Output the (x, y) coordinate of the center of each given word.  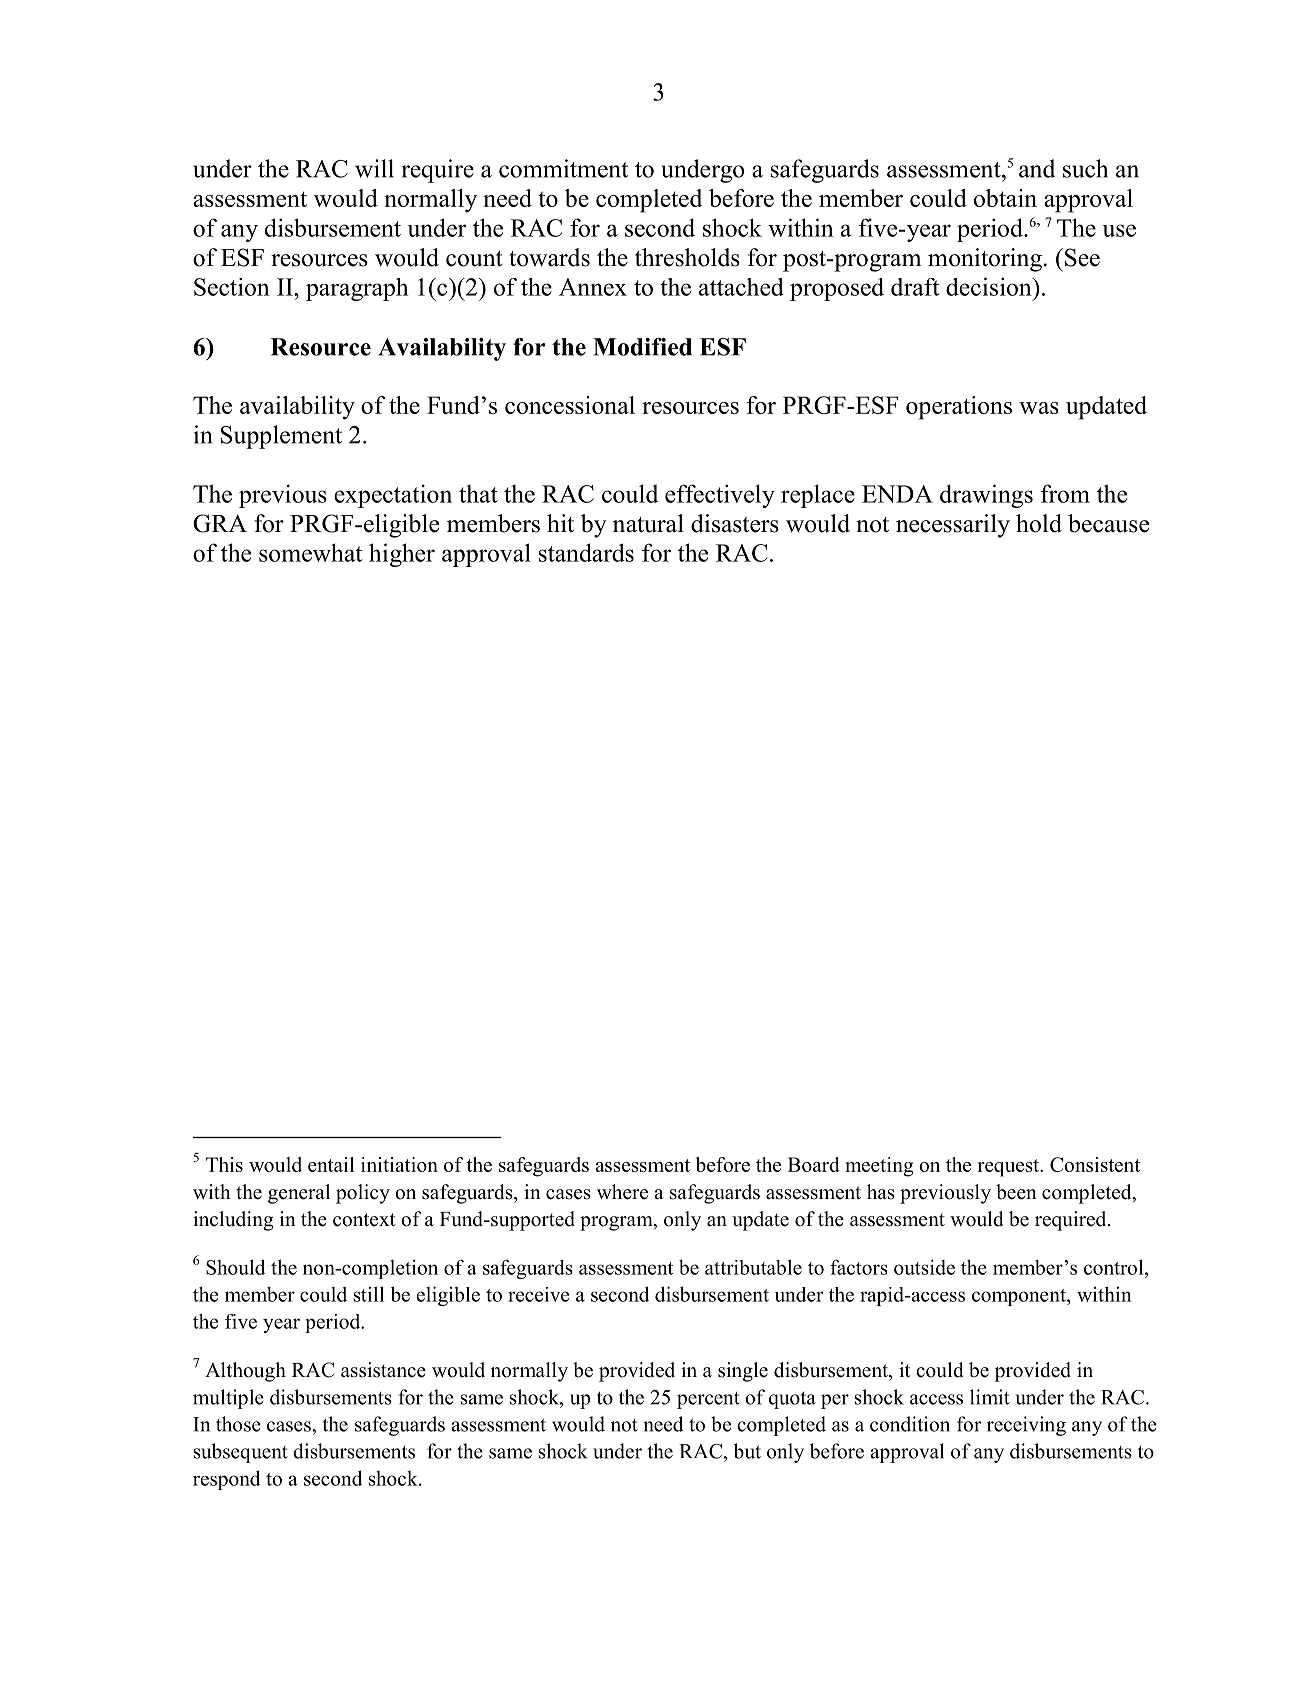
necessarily (953, 526)
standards (586, 552)
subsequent (241, 1453)
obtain (1005, 198)
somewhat (310, 552)
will (374, 168)
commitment (563, 168)
